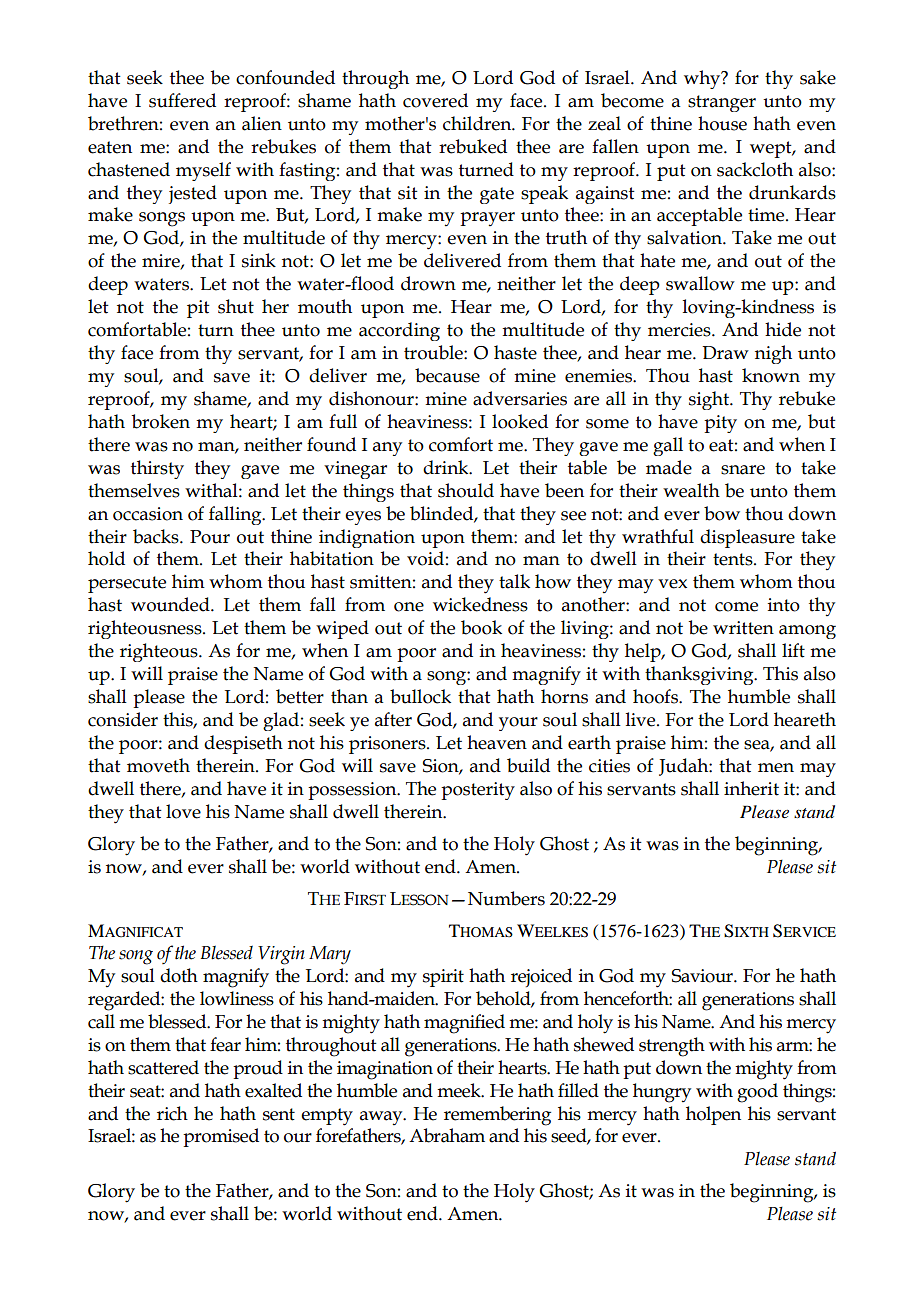 The width and height of the page is (924, 1308). I want to click on Draw, so click(725, 353).
